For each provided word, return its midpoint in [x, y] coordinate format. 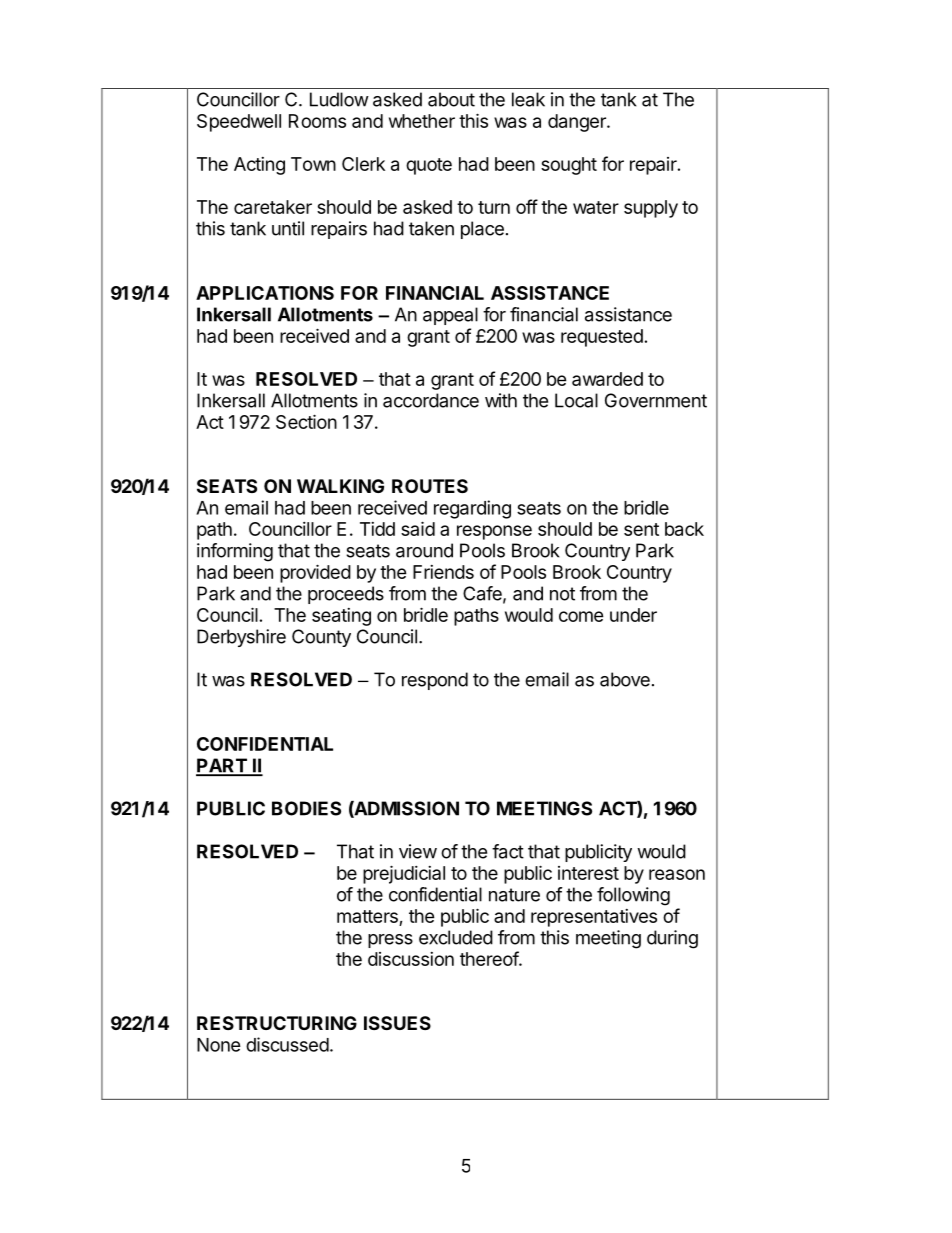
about [451, 99]
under [633, 615]
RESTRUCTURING [277, 1023]
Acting [259, 166]
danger [578, 123]
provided [315, 573]
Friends [443, 572]
